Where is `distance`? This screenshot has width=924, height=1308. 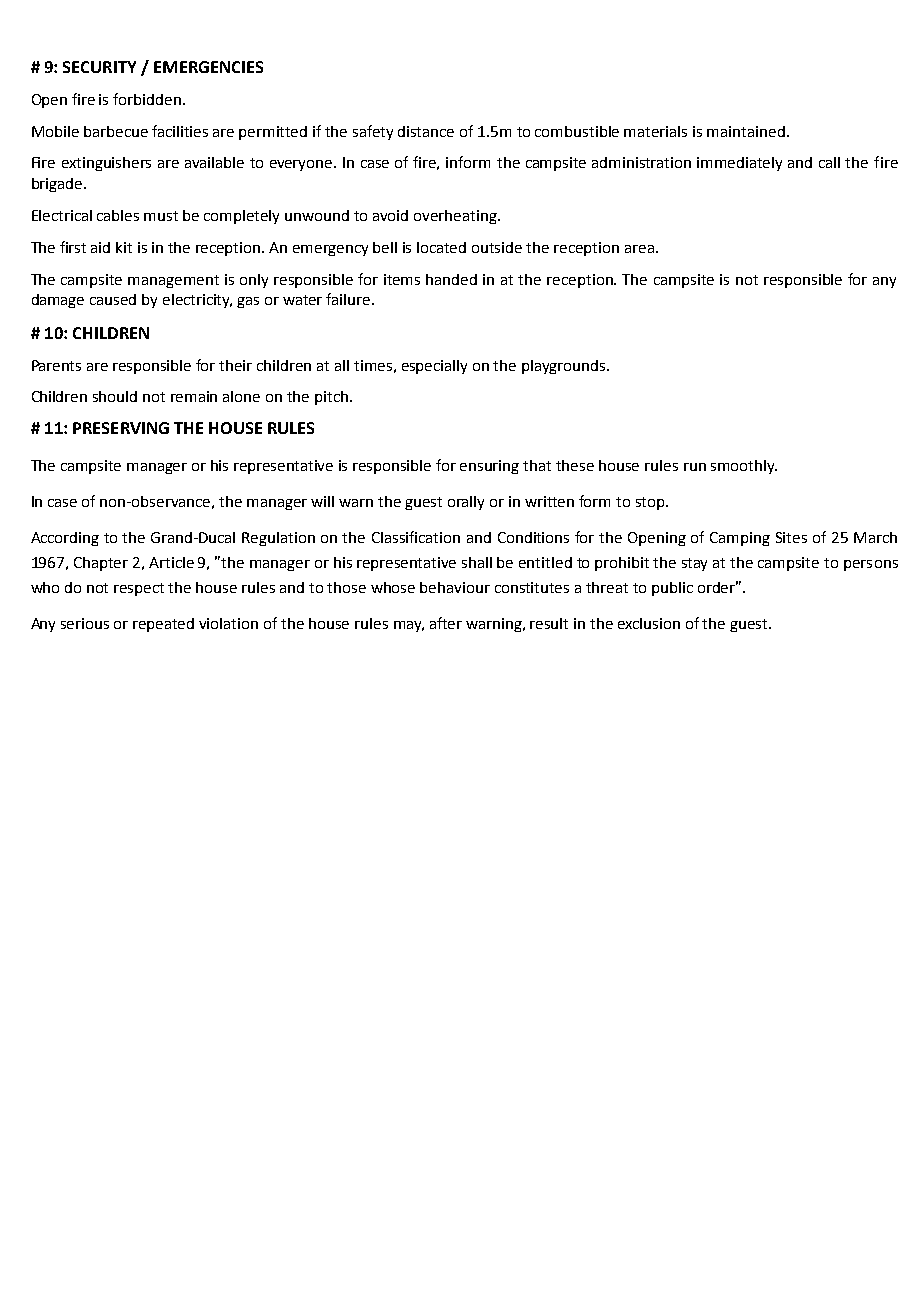 distance is located at coordinates (426, 131).
